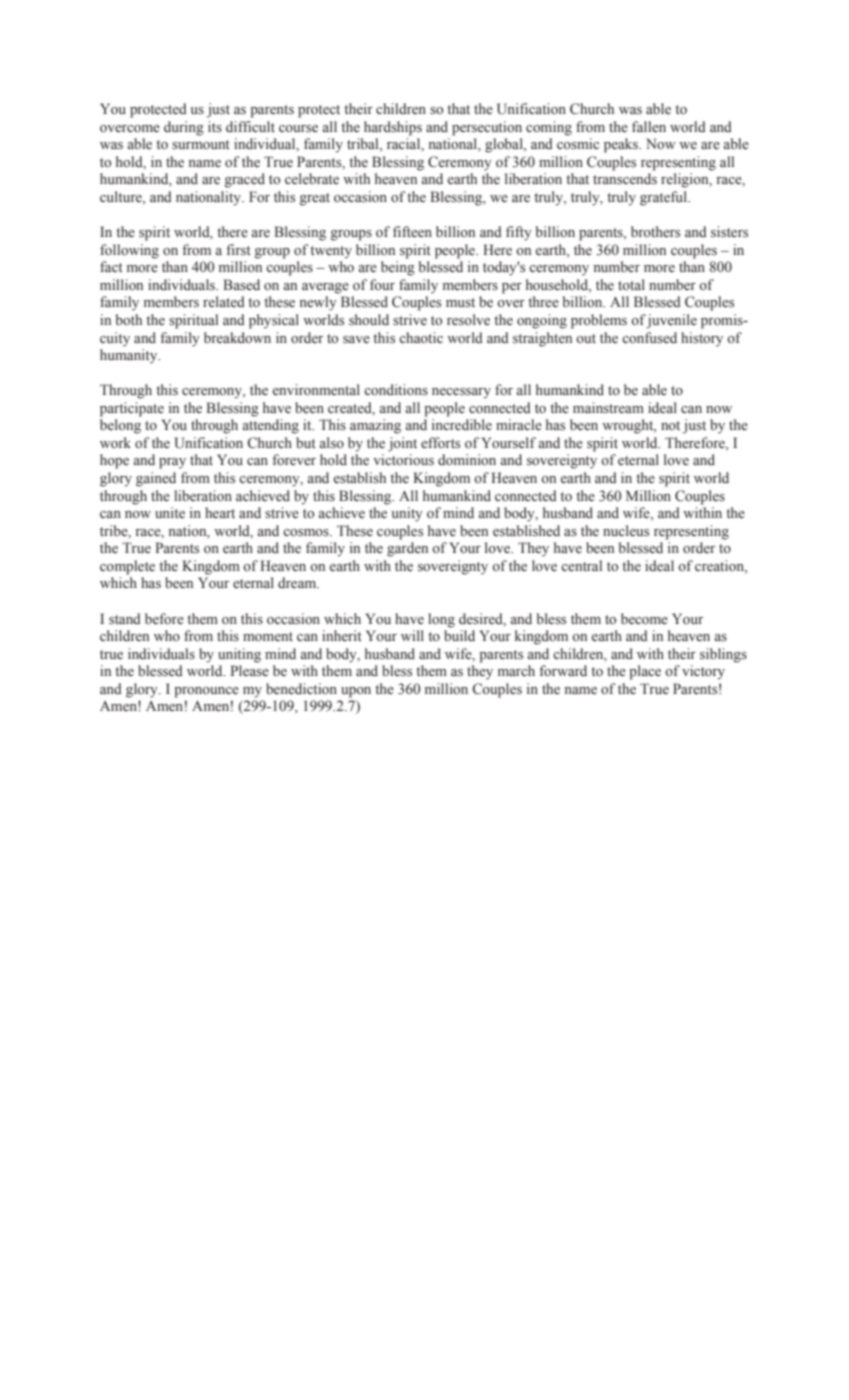  What do you see at coordinates (356, 692) in the document?
I see `upon` at bounding box center [356, 692].
